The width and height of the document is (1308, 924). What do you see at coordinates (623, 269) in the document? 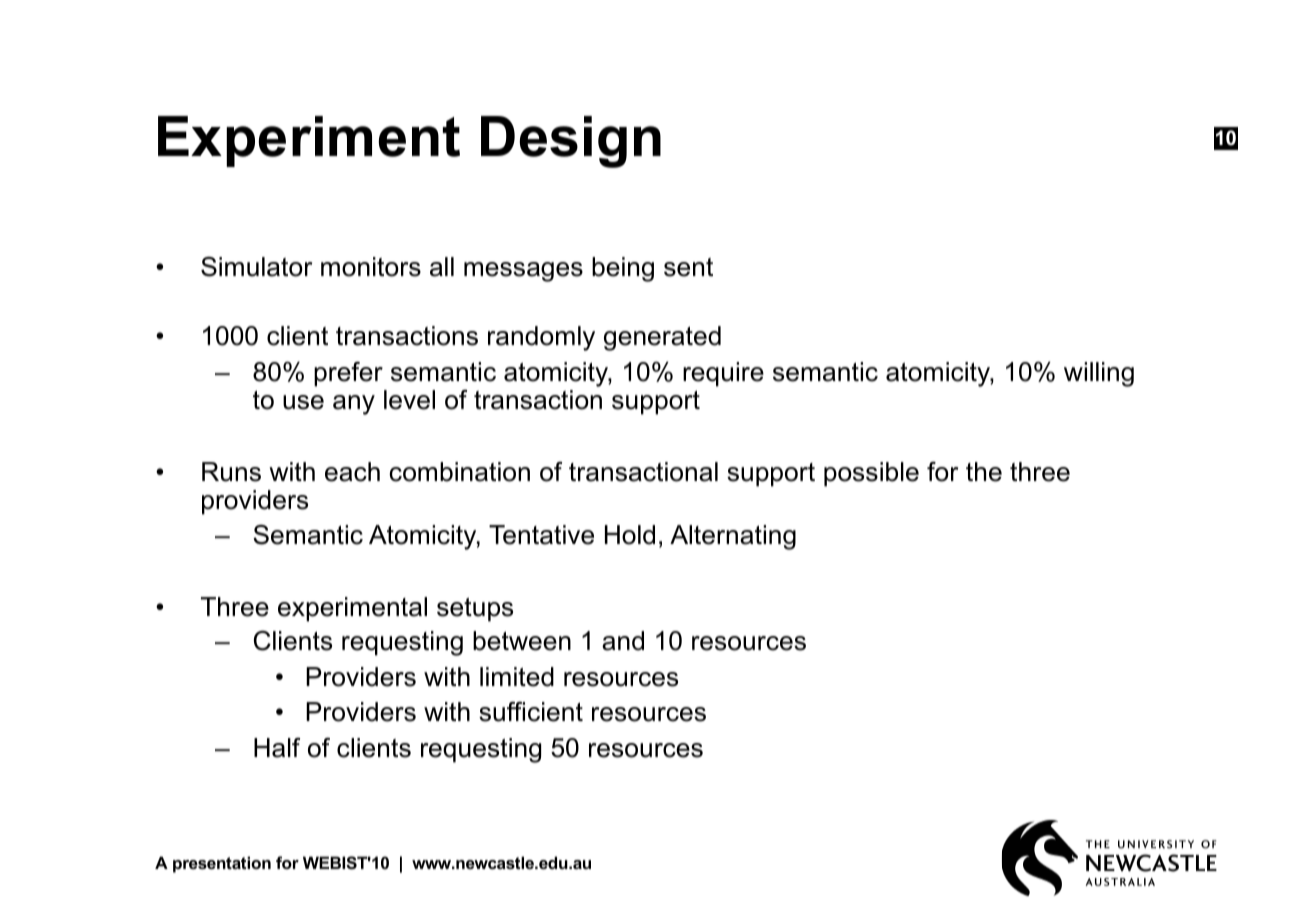
I see `being` at bounding box center [623, 269].
